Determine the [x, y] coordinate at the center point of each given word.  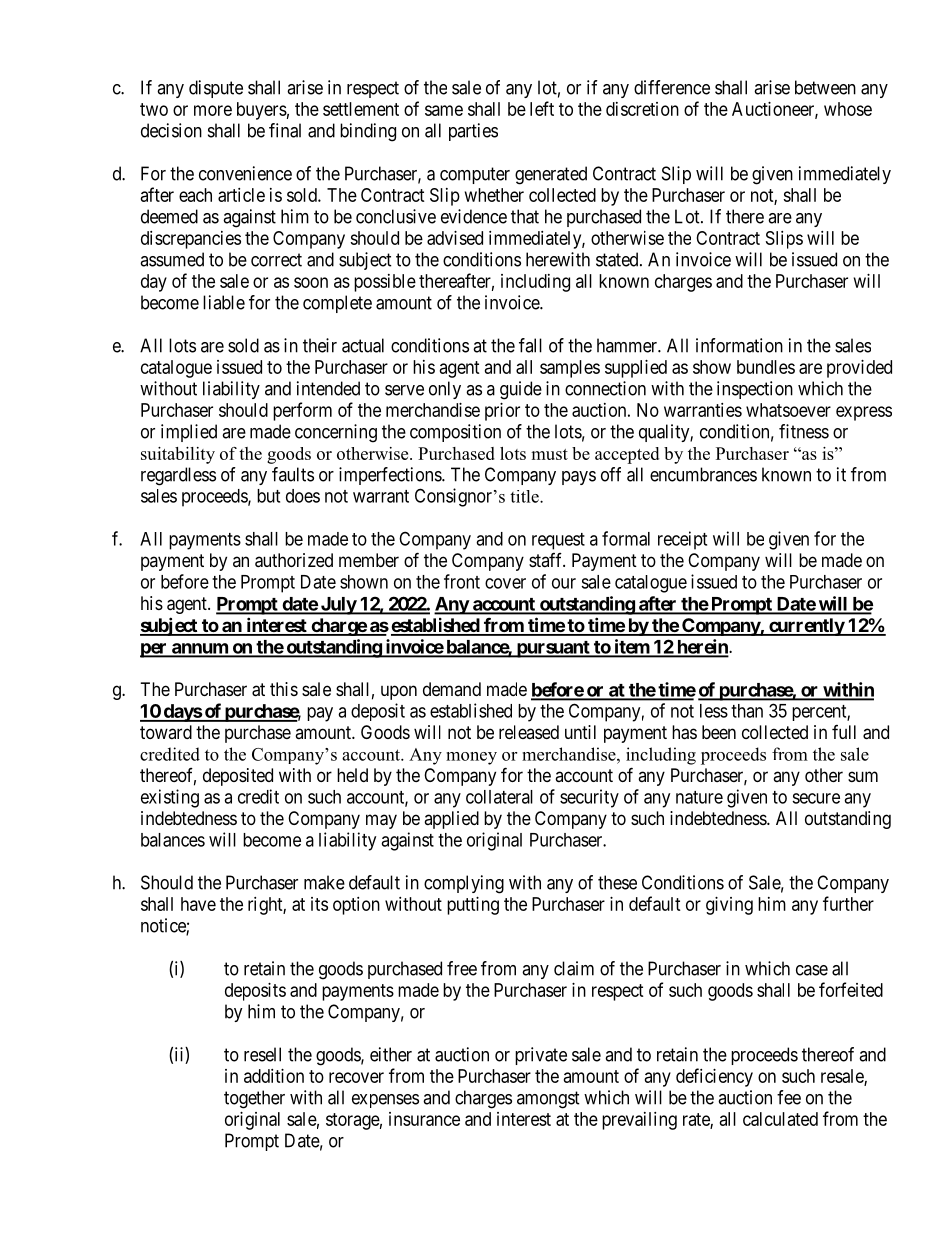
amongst [548, 1100]
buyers [262, 111]
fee [789, 1097]
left [542, 108]
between [825, 87]
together [254, 1099]
